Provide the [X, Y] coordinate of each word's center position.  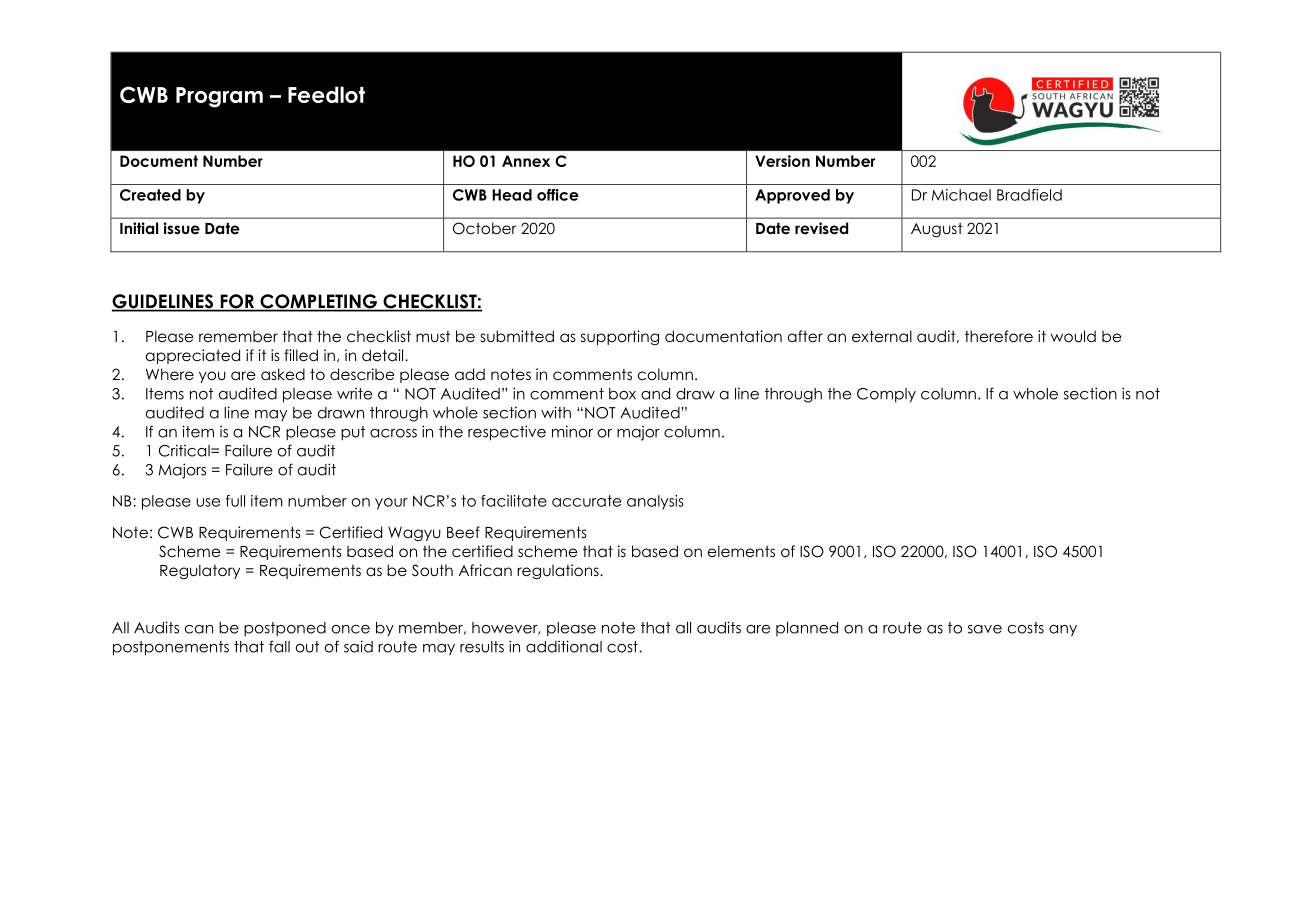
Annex [526, 161]
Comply [886, 395]
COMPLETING [318, 302]
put [353, 433]
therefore [999, 336]
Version [782, 161]
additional [564, 646]
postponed [285, 629]
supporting [620, 337]
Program [219, 97]
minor [572, 431]
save [985, 629]
